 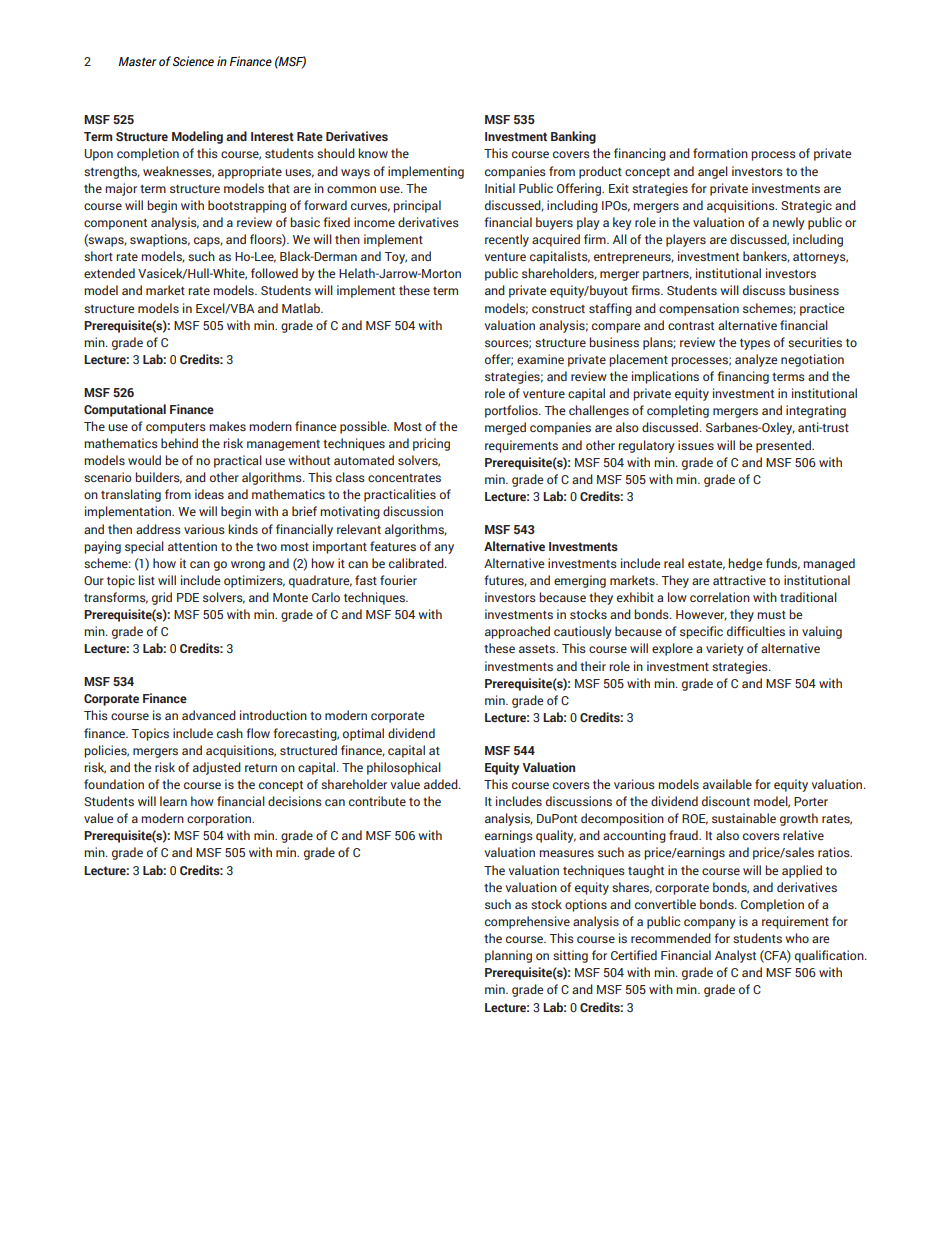 What do you see at coordinates (398, 580) in the image?
I see `fourier` at bounding box center [398, 580].
